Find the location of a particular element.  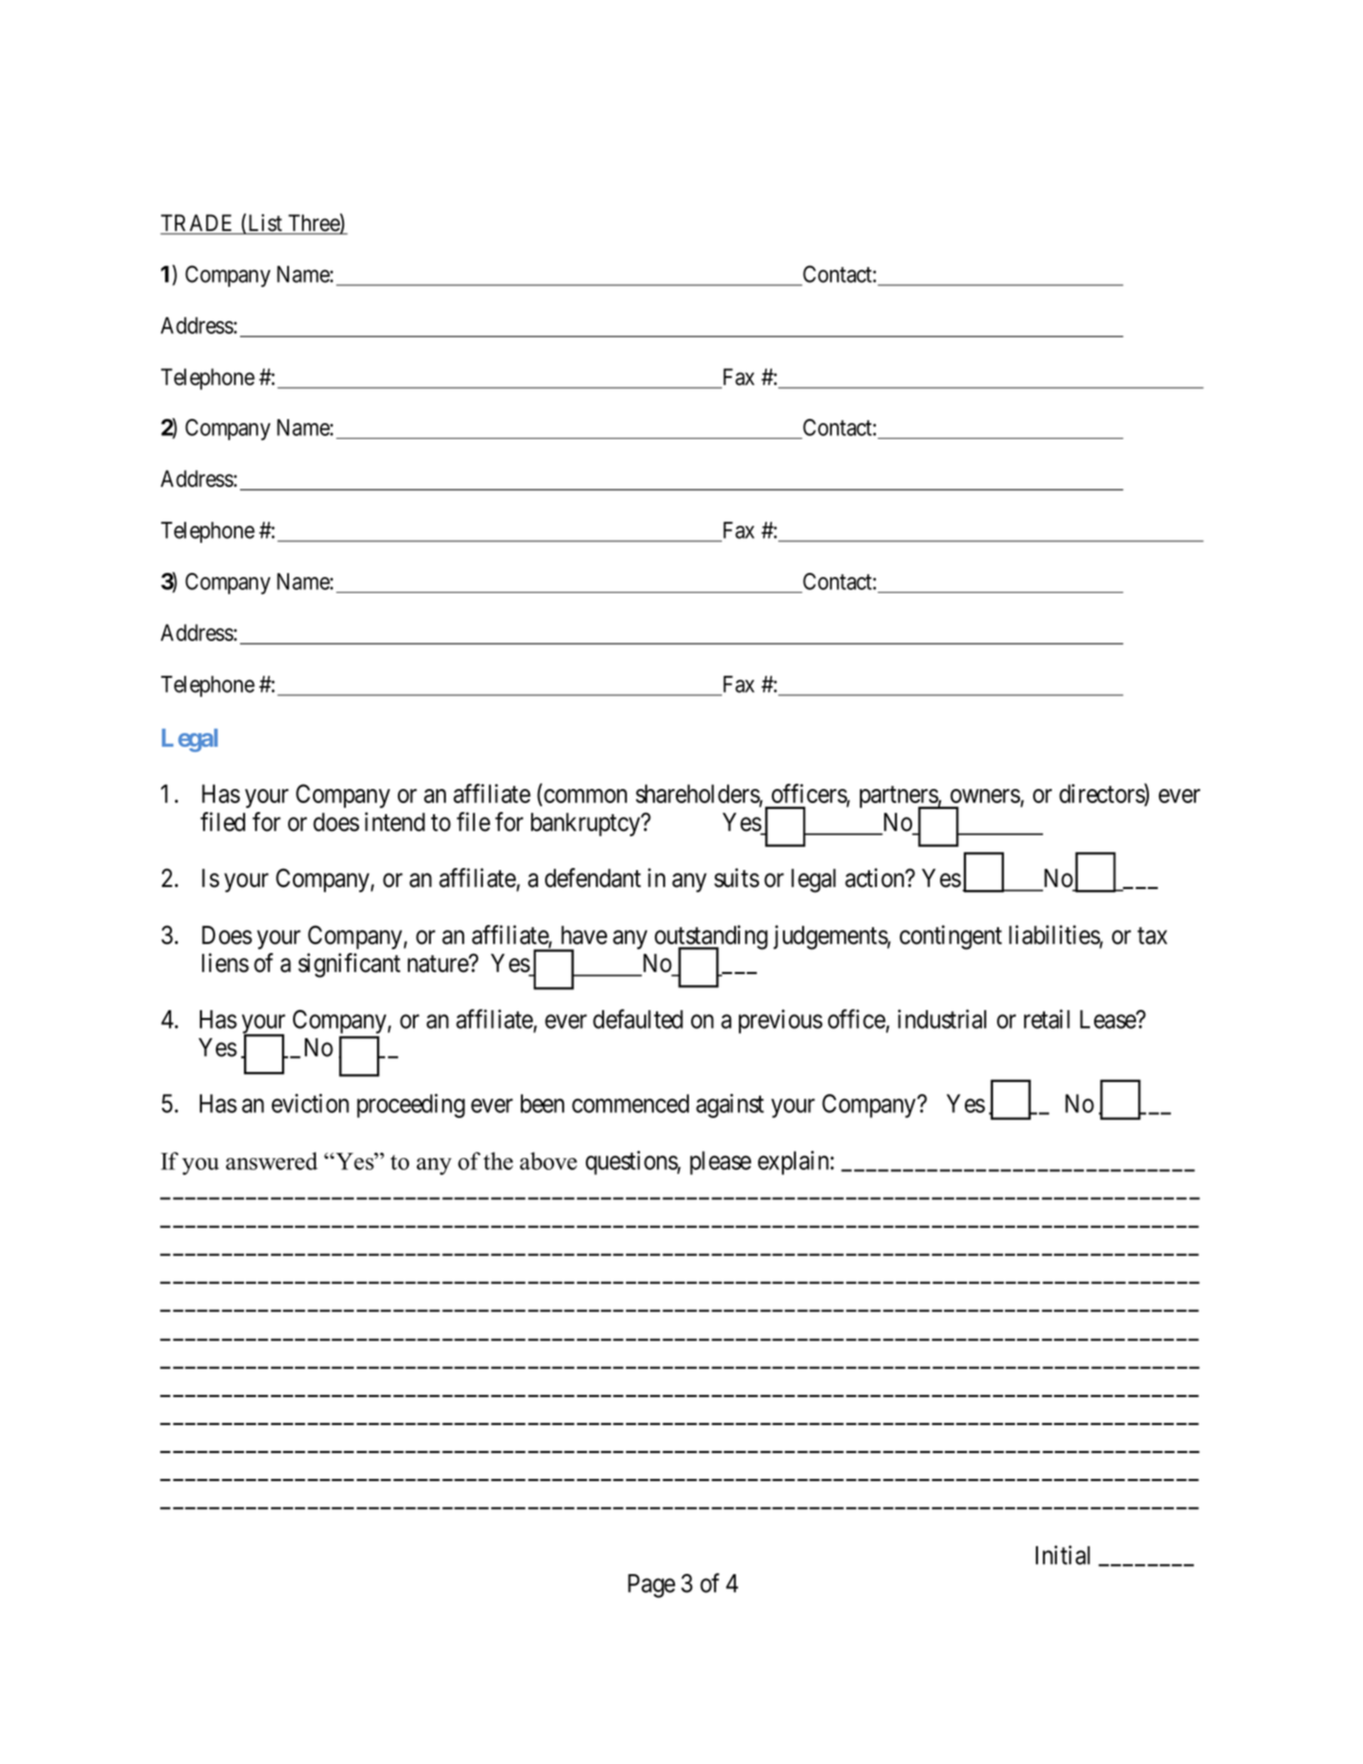

TRADE is located at coordinates (198, 224).
